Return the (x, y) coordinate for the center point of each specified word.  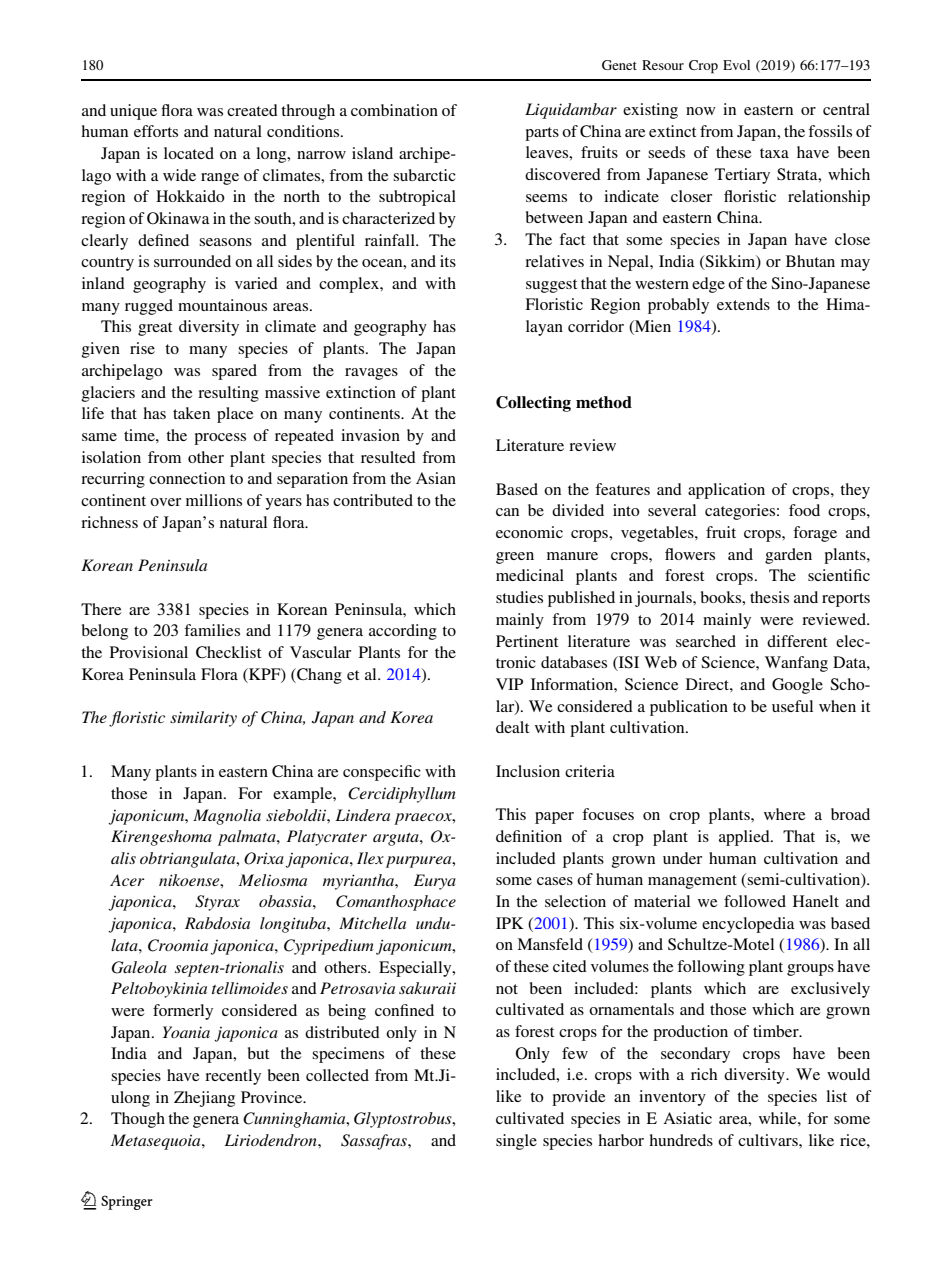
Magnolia (227, 817)
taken (191, 413)
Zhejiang (204, 1099)
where (785, 814)
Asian (436, 478)
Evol (736, 65)
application (726, 491)
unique (133, 112)
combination (394, 110)
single (516, 1142)
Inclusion (528, 771)
